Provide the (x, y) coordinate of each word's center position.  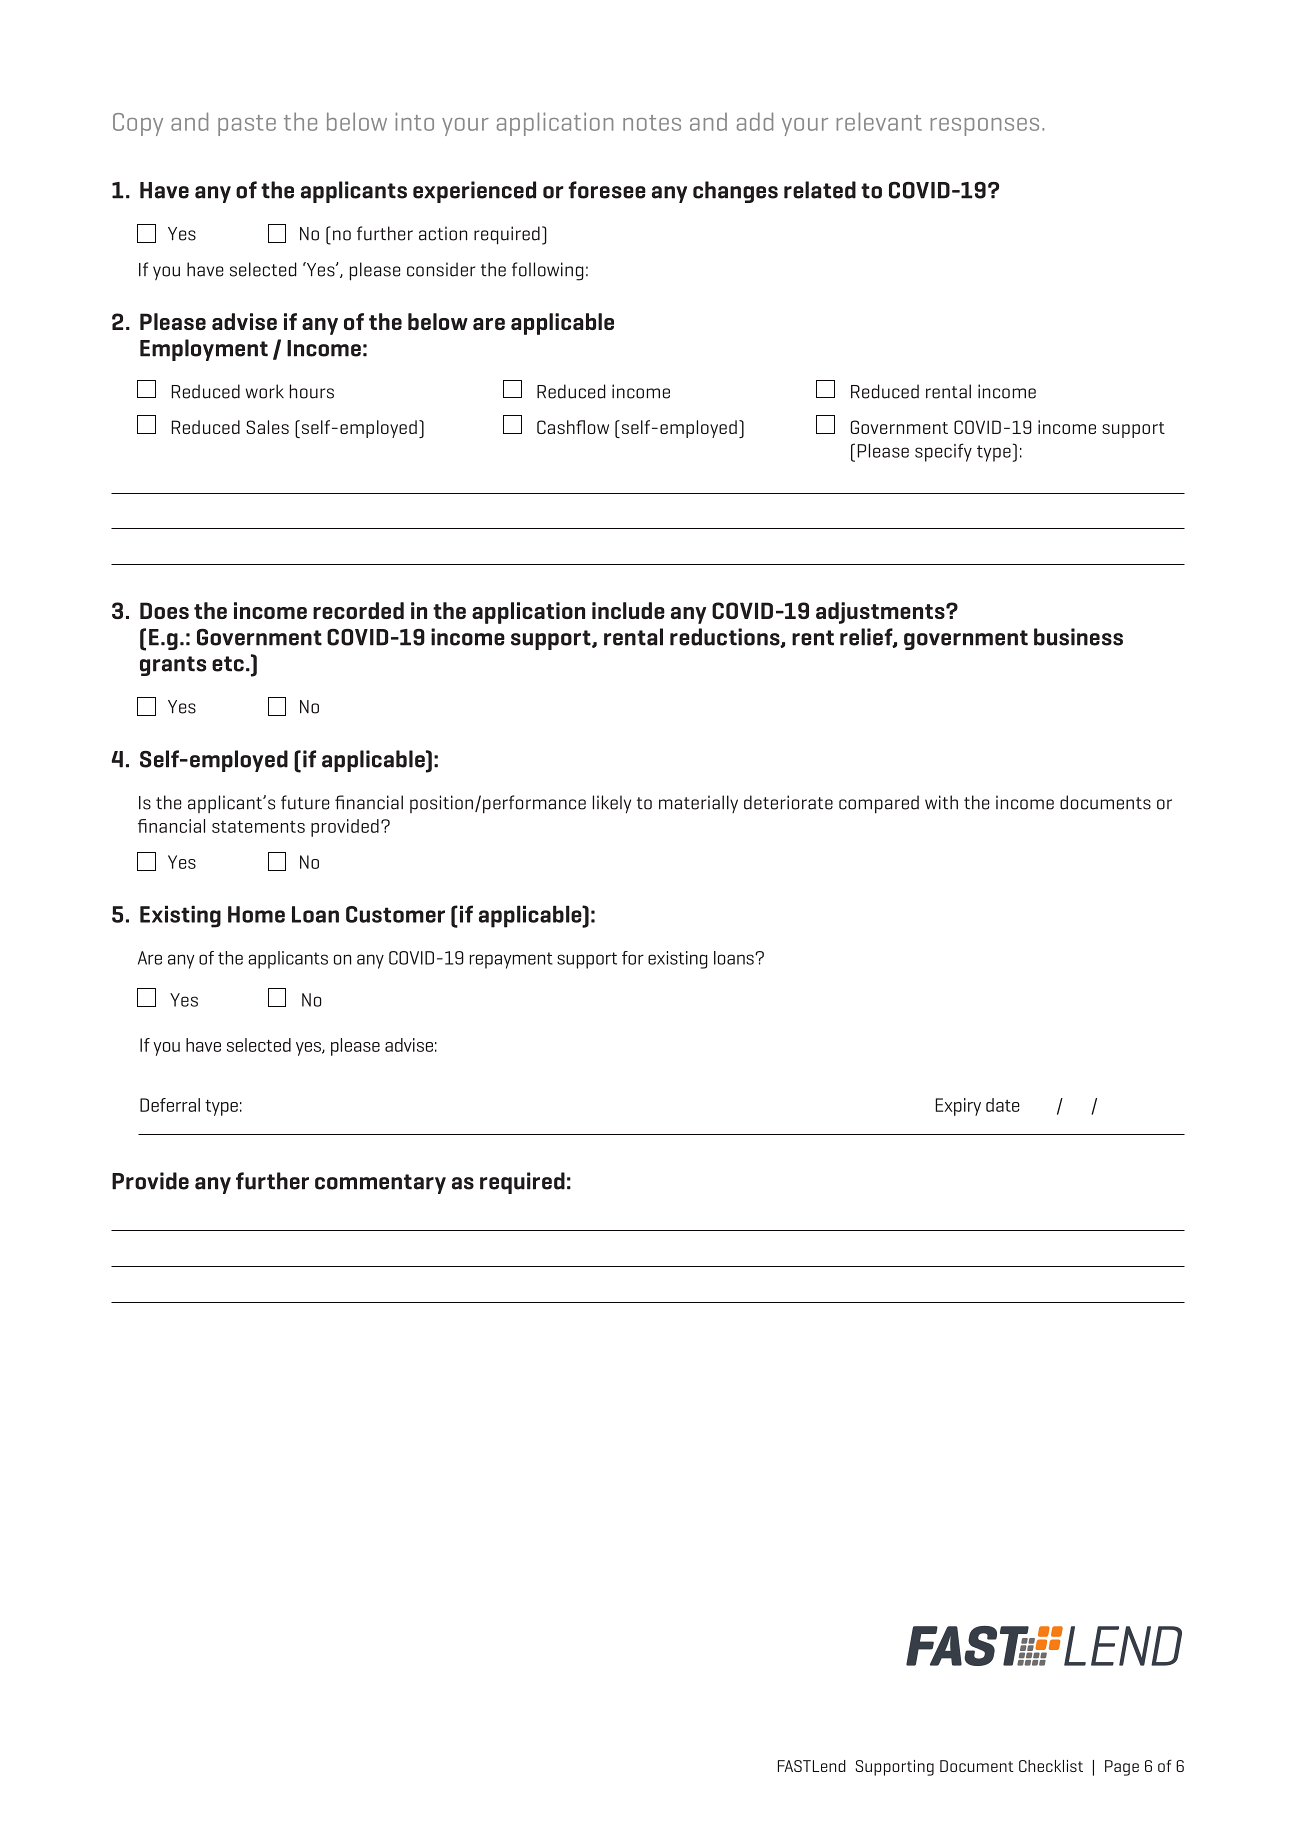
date (1003, 1105)
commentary (380, 1184)
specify (943, 452)
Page (1122, 1768)
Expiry (958, 1107)
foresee (607, 190)
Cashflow (573, 427)
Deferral (170, 1105)
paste (247, 125)
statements (258, 826)
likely (612, 804)
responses (984, 127)
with (941, 802)
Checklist (1051, 1766)
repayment (511, 960)
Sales (267, 427)
